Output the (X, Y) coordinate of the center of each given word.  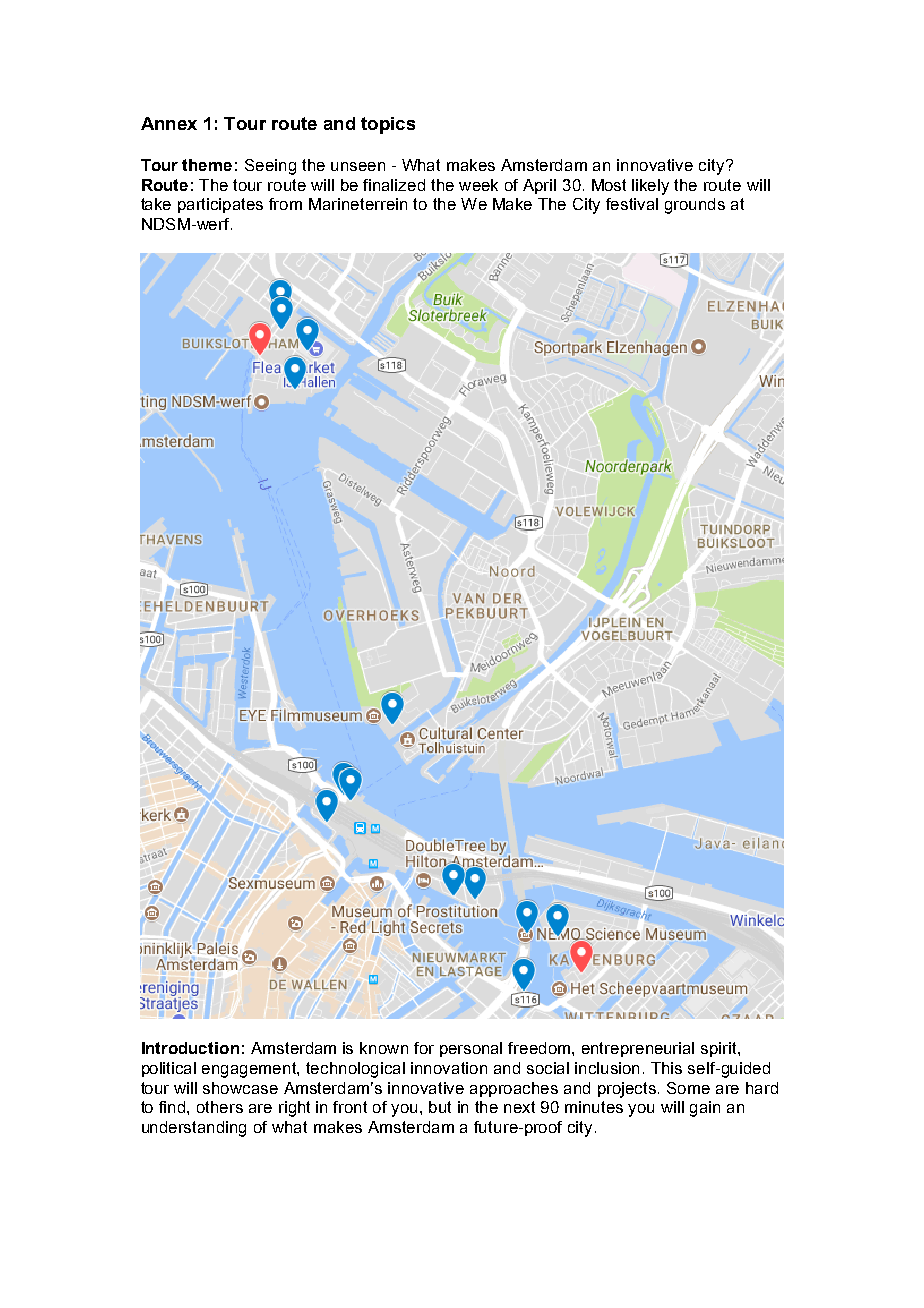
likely (650, 187)
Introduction (190, 1048)
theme (207, 165)
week (478, 185)
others (220, 1107)
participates (220, 205)
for (424, 1048)
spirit (720, 1049)
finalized (394, 185)
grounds (695, 206)
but (440, 1107)
